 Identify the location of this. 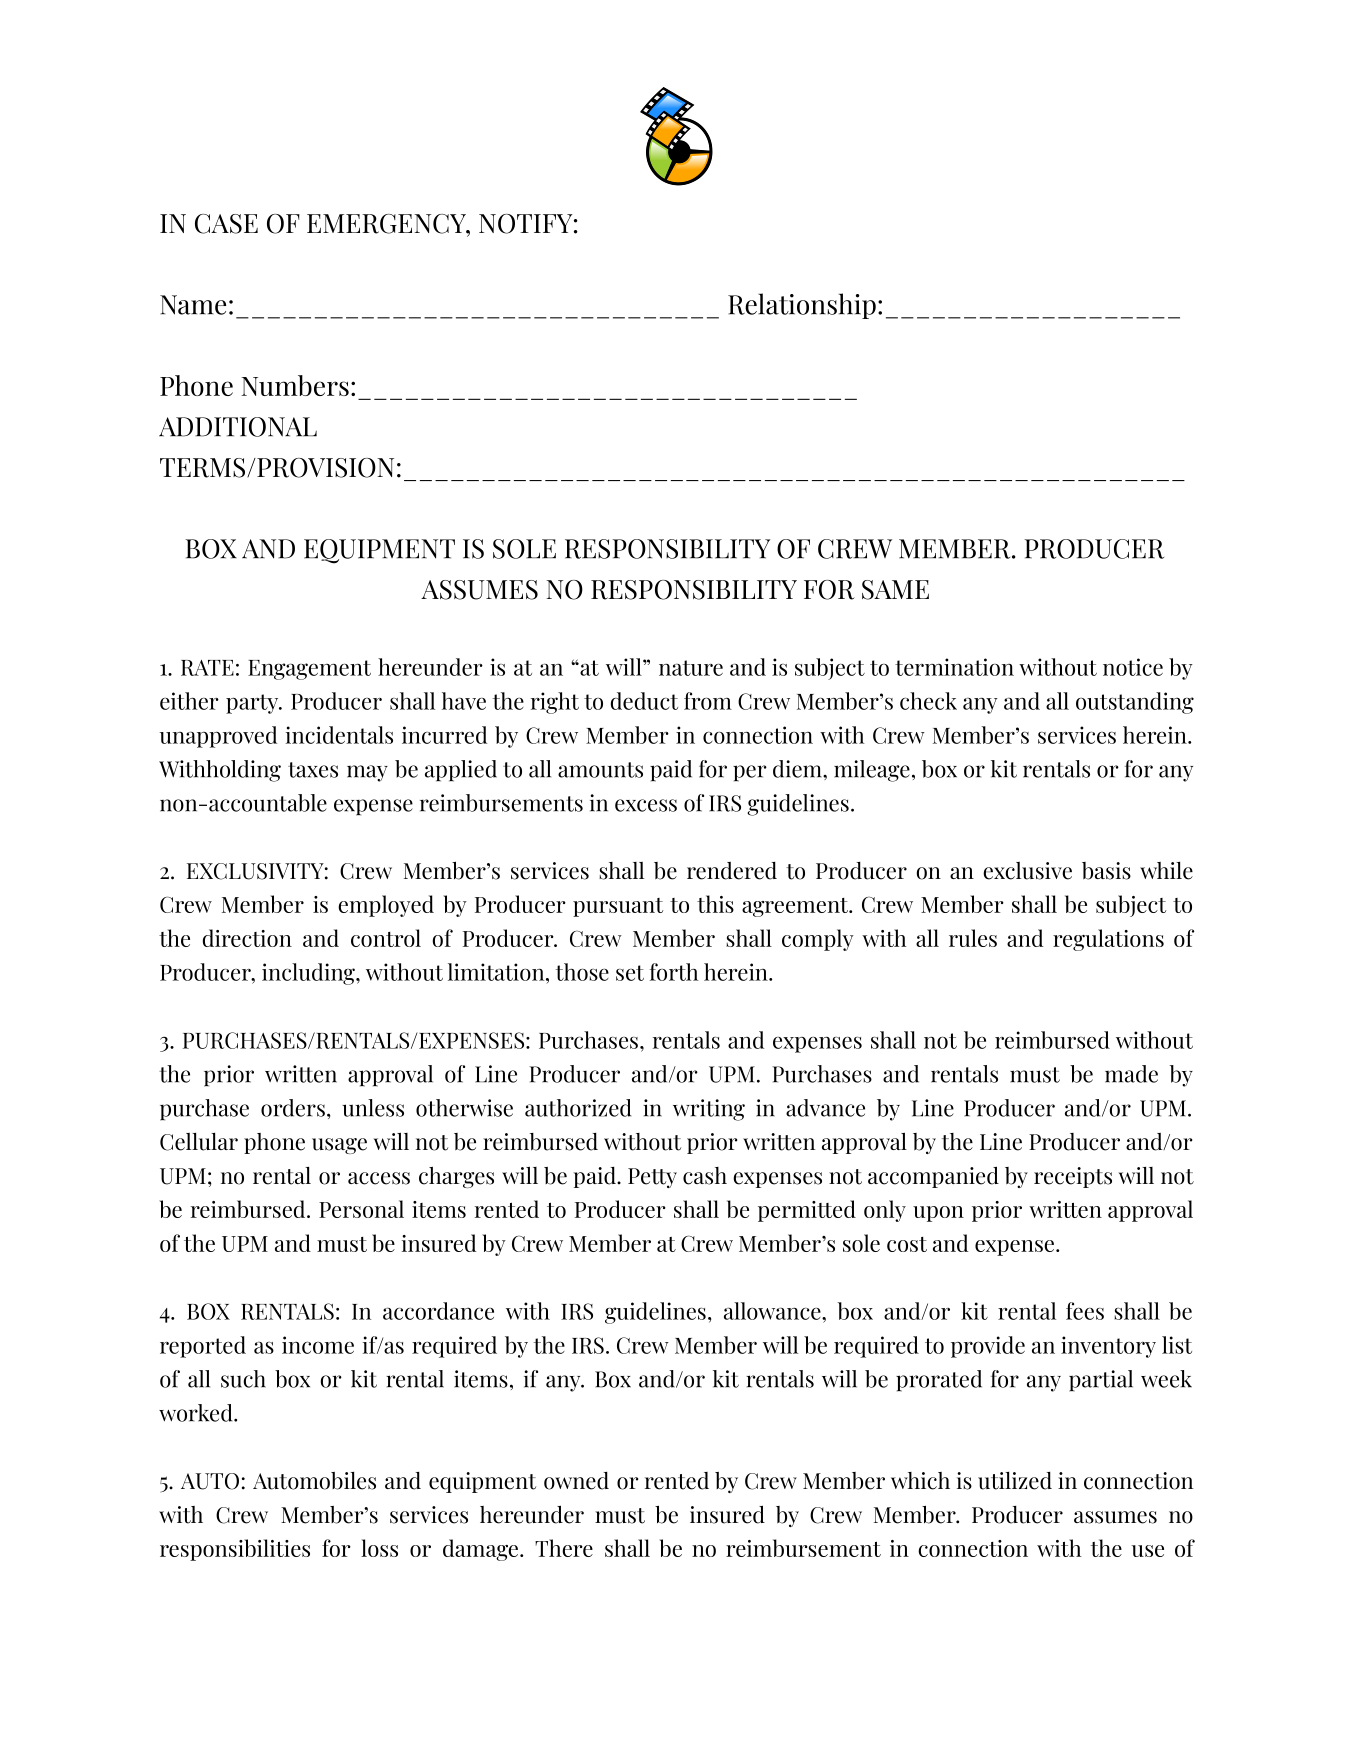
(715, 904).
